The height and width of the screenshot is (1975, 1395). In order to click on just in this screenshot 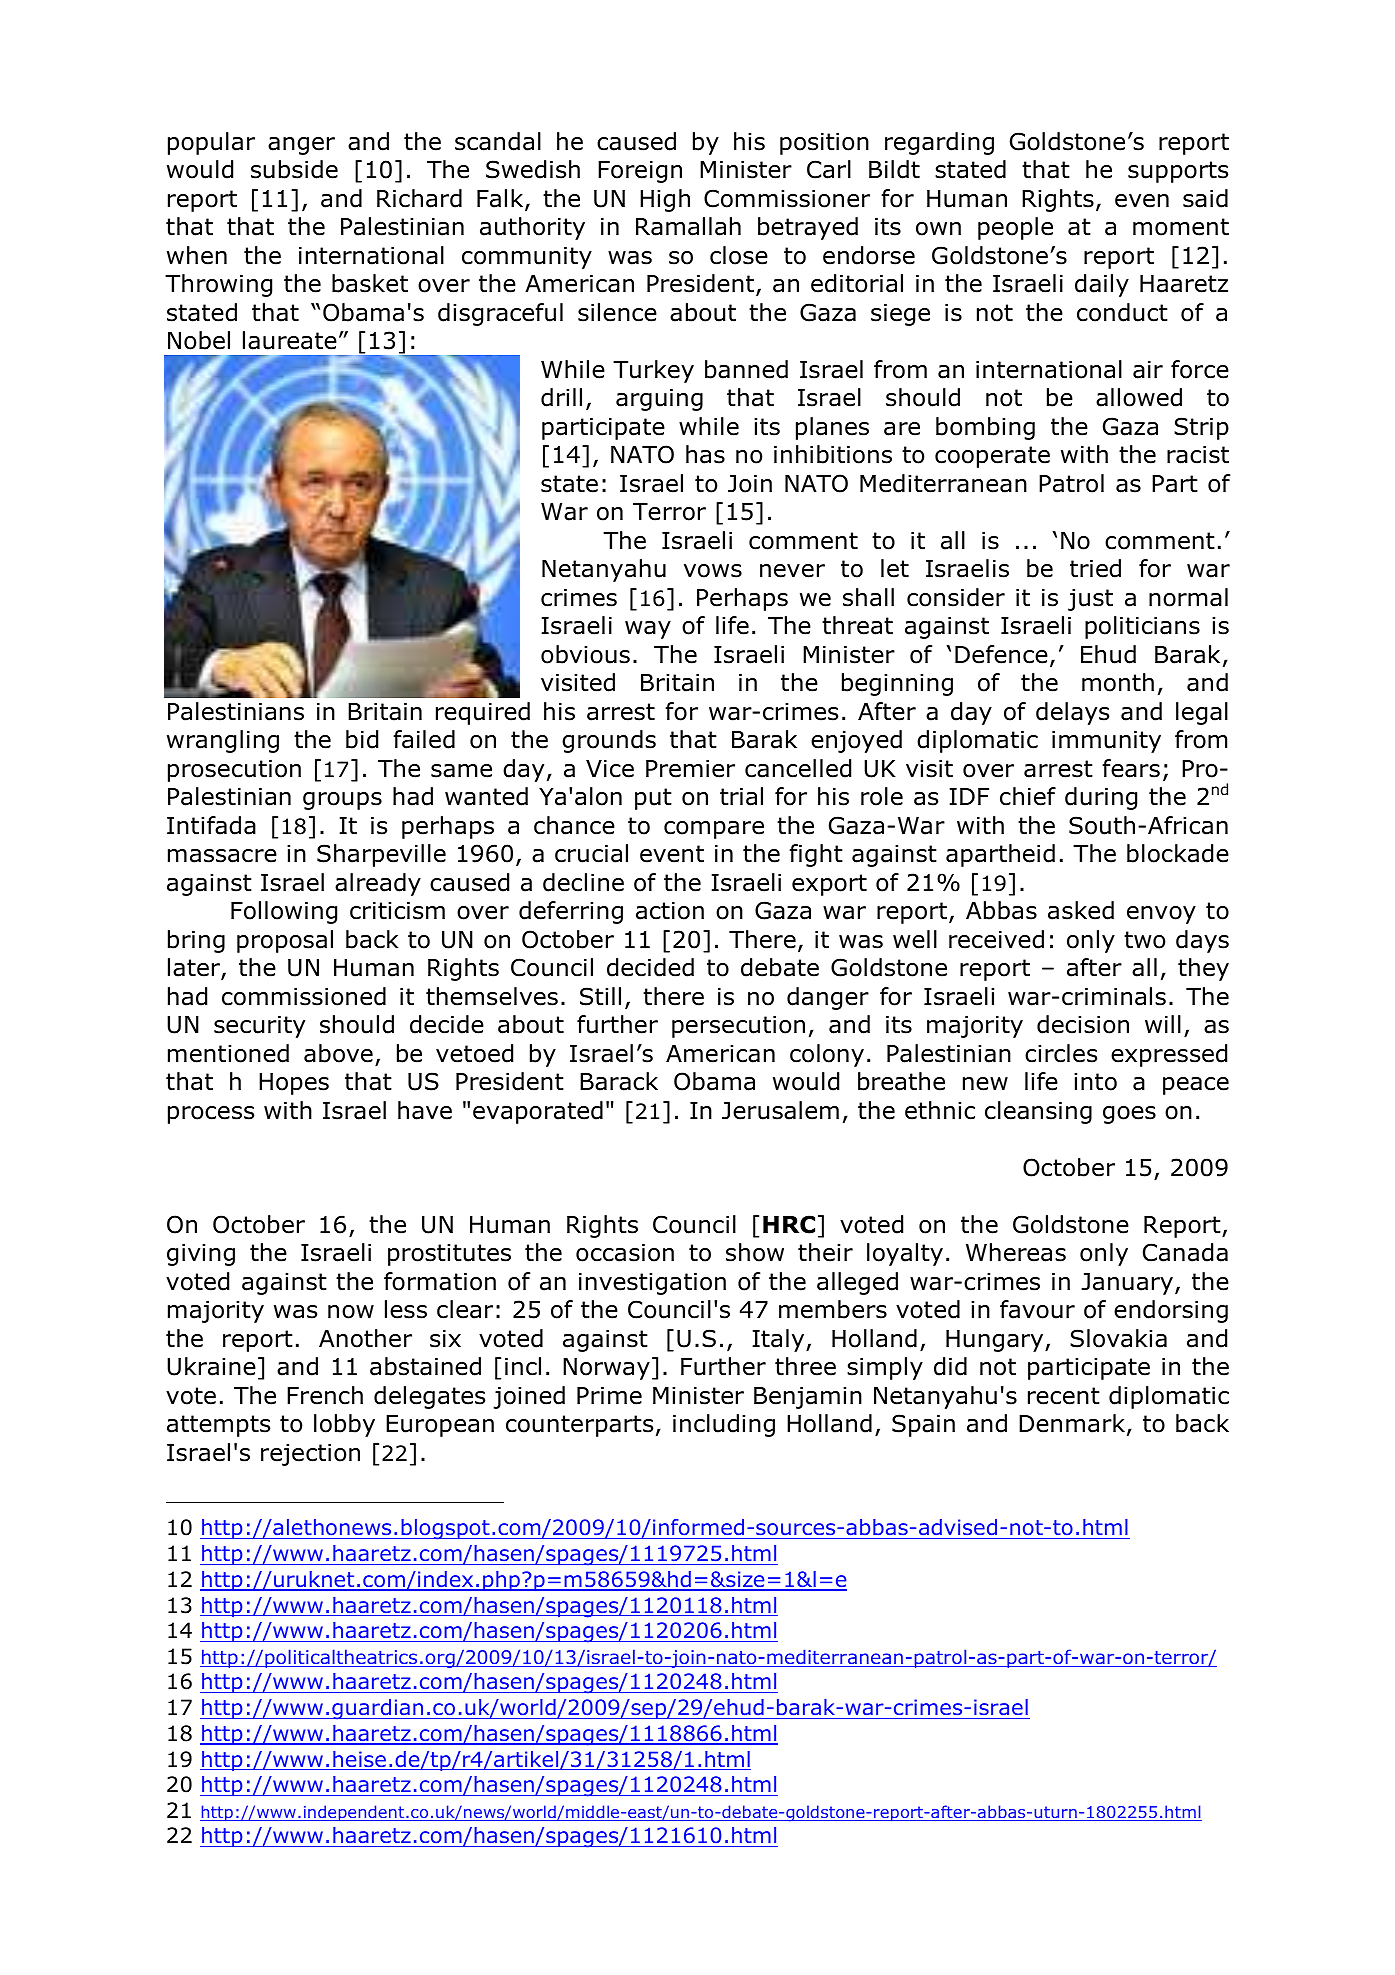, I will do `click(1090, 600)`.
